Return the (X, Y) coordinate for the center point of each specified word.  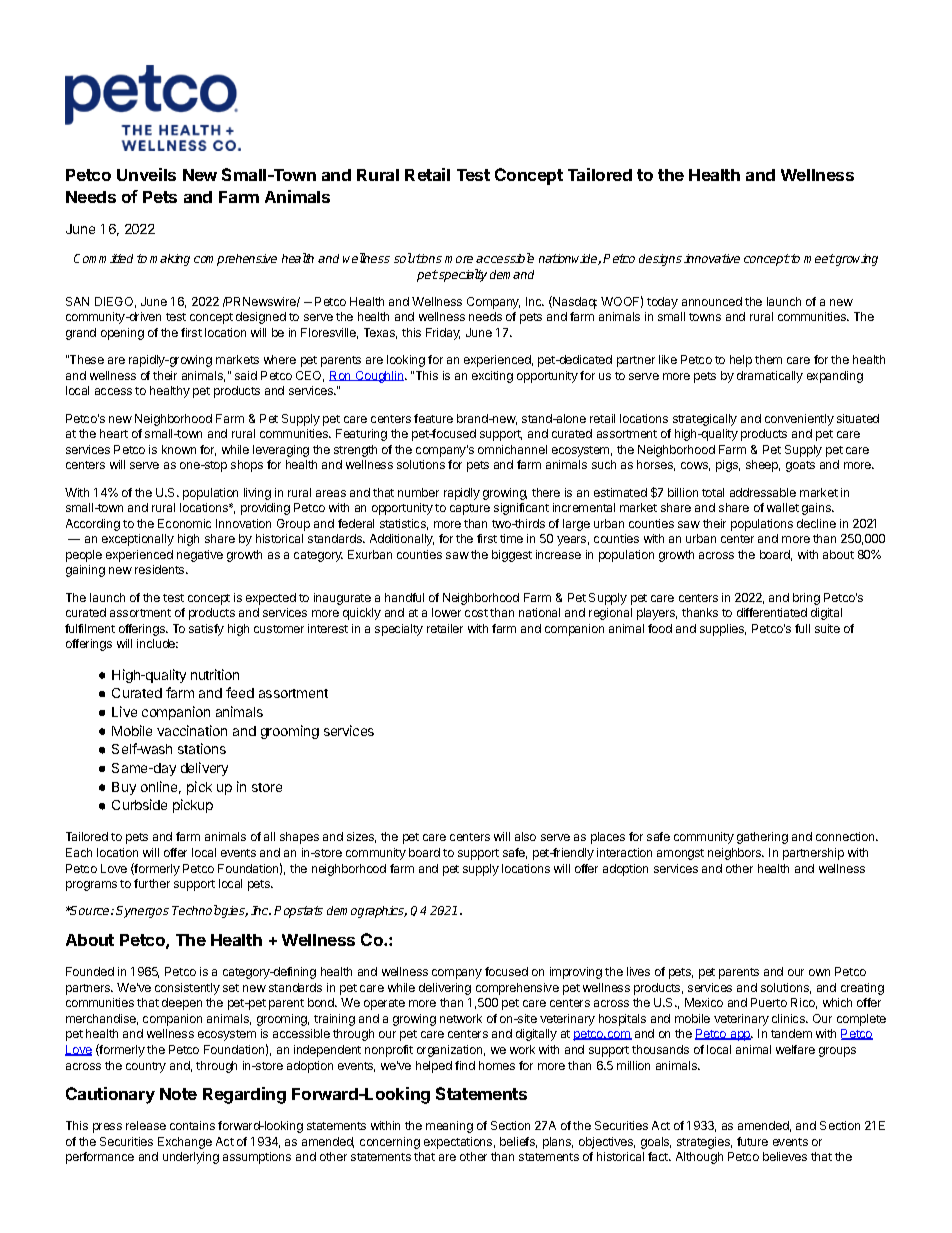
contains (192, 1125)
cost (476, 613)
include (157, 643)
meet (819, 258)
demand (512, 274)
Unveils (146, 174)
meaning (449, 1127)
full (802, 628)
